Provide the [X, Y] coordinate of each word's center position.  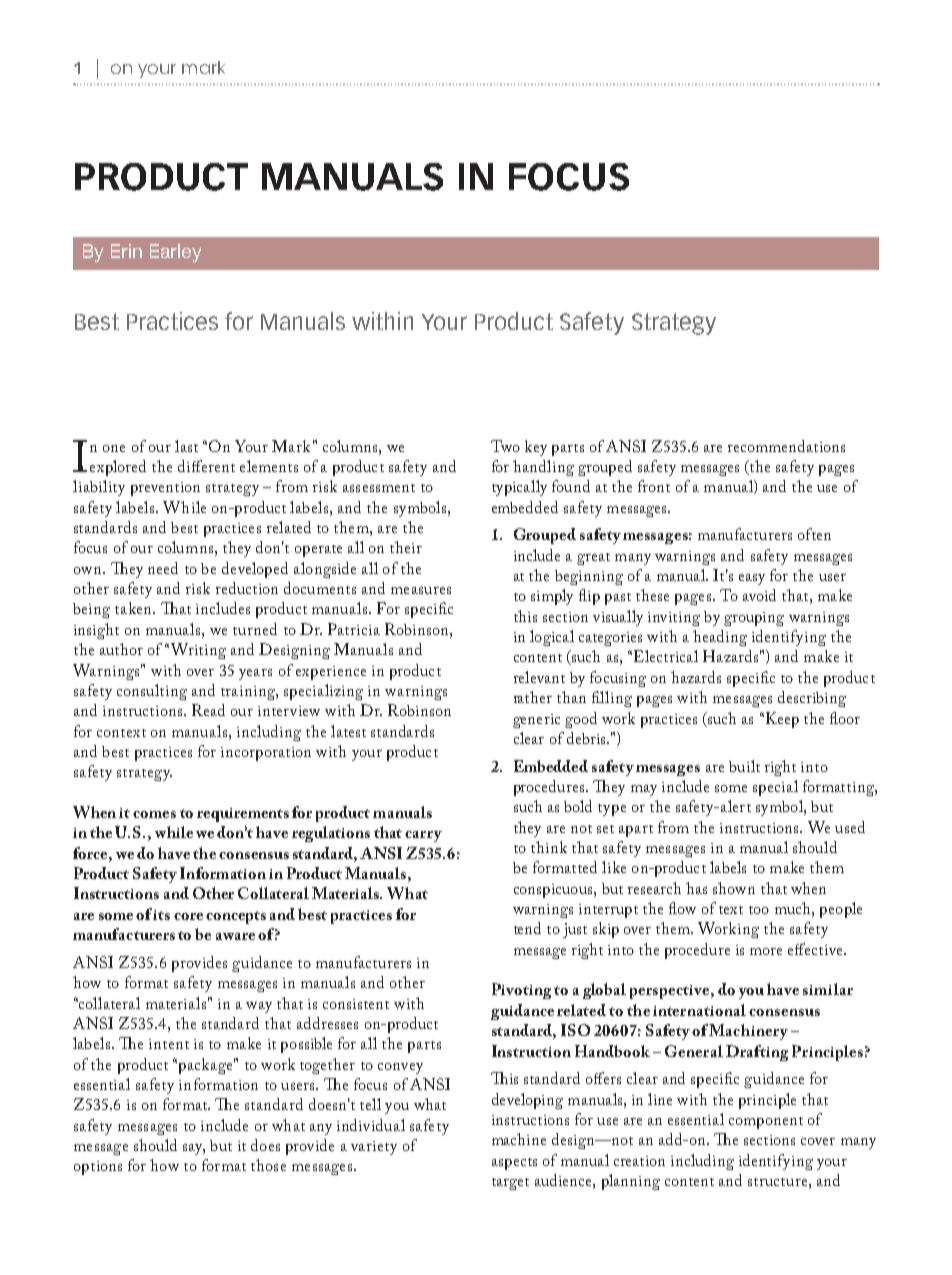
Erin [126, 251]
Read [208, 710]
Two [505, 446]
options [98, 1168]
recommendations [786, 446]
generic [536, 721]
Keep [781, 720]
